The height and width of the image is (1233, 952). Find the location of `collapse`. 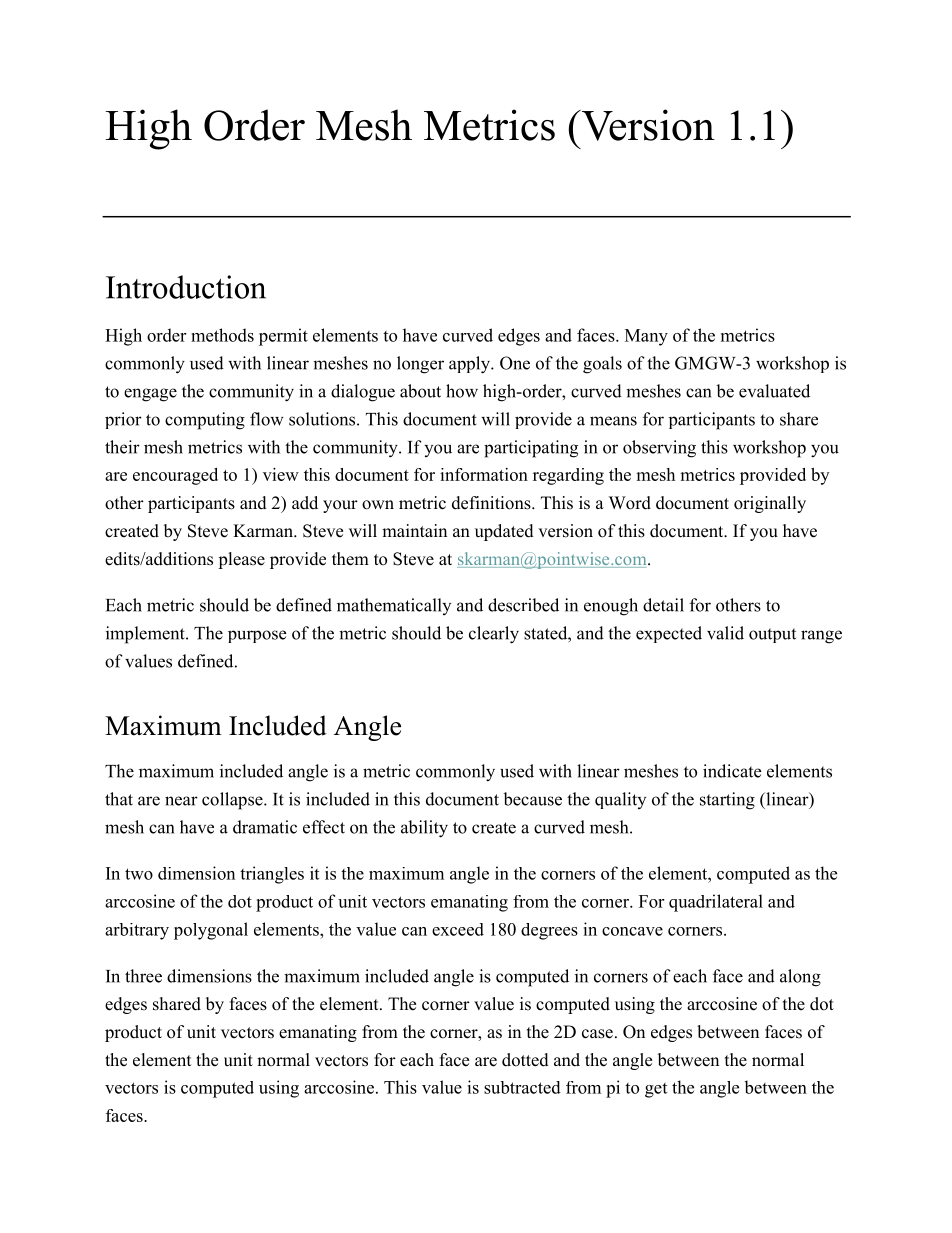

collapse is located at coordinates (233, 801).
